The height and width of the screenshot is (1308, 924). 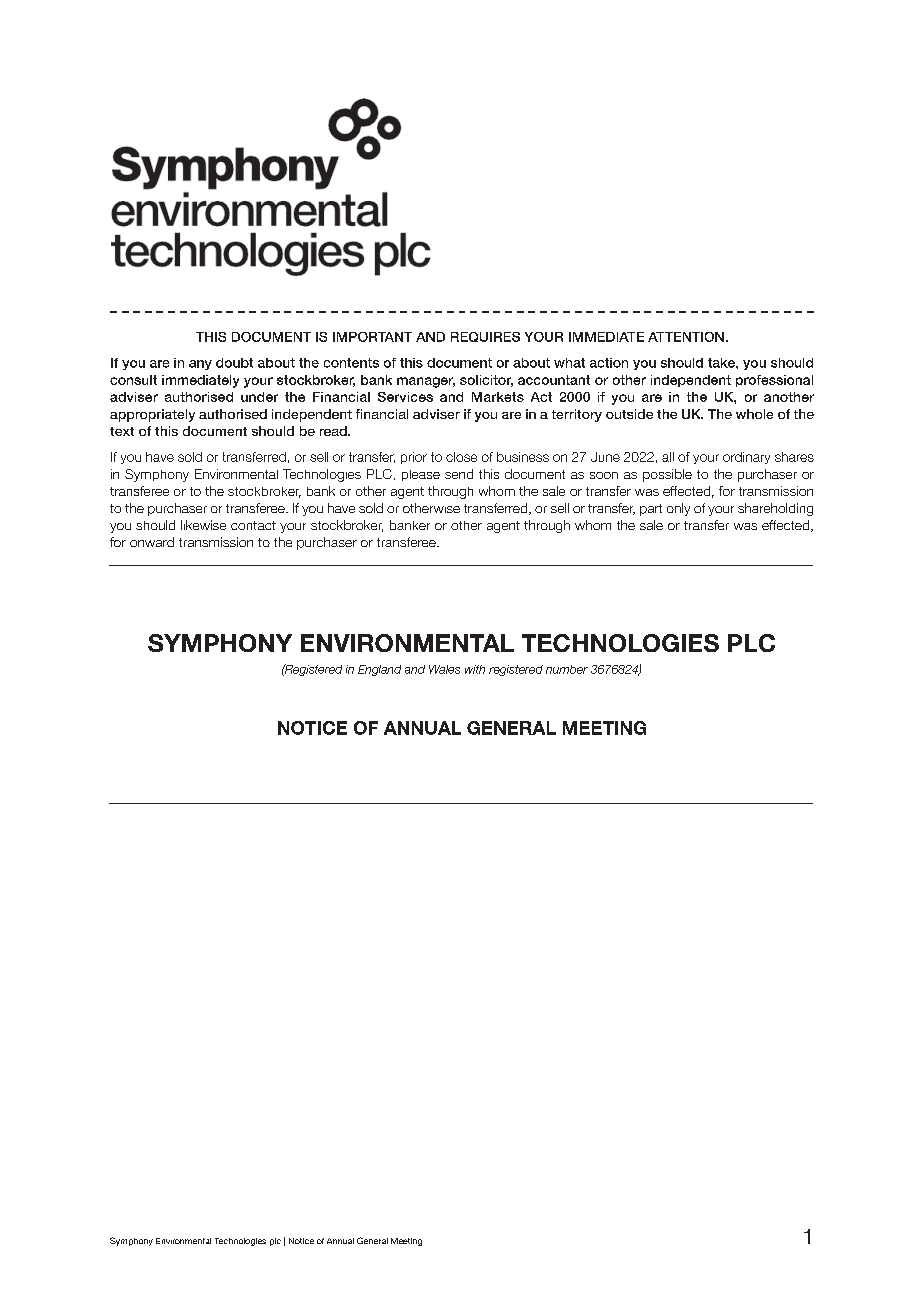 What do you see at coordinates (234, 363) in the screenshot?
I see `doubt` at bounding box center [234, 363].
